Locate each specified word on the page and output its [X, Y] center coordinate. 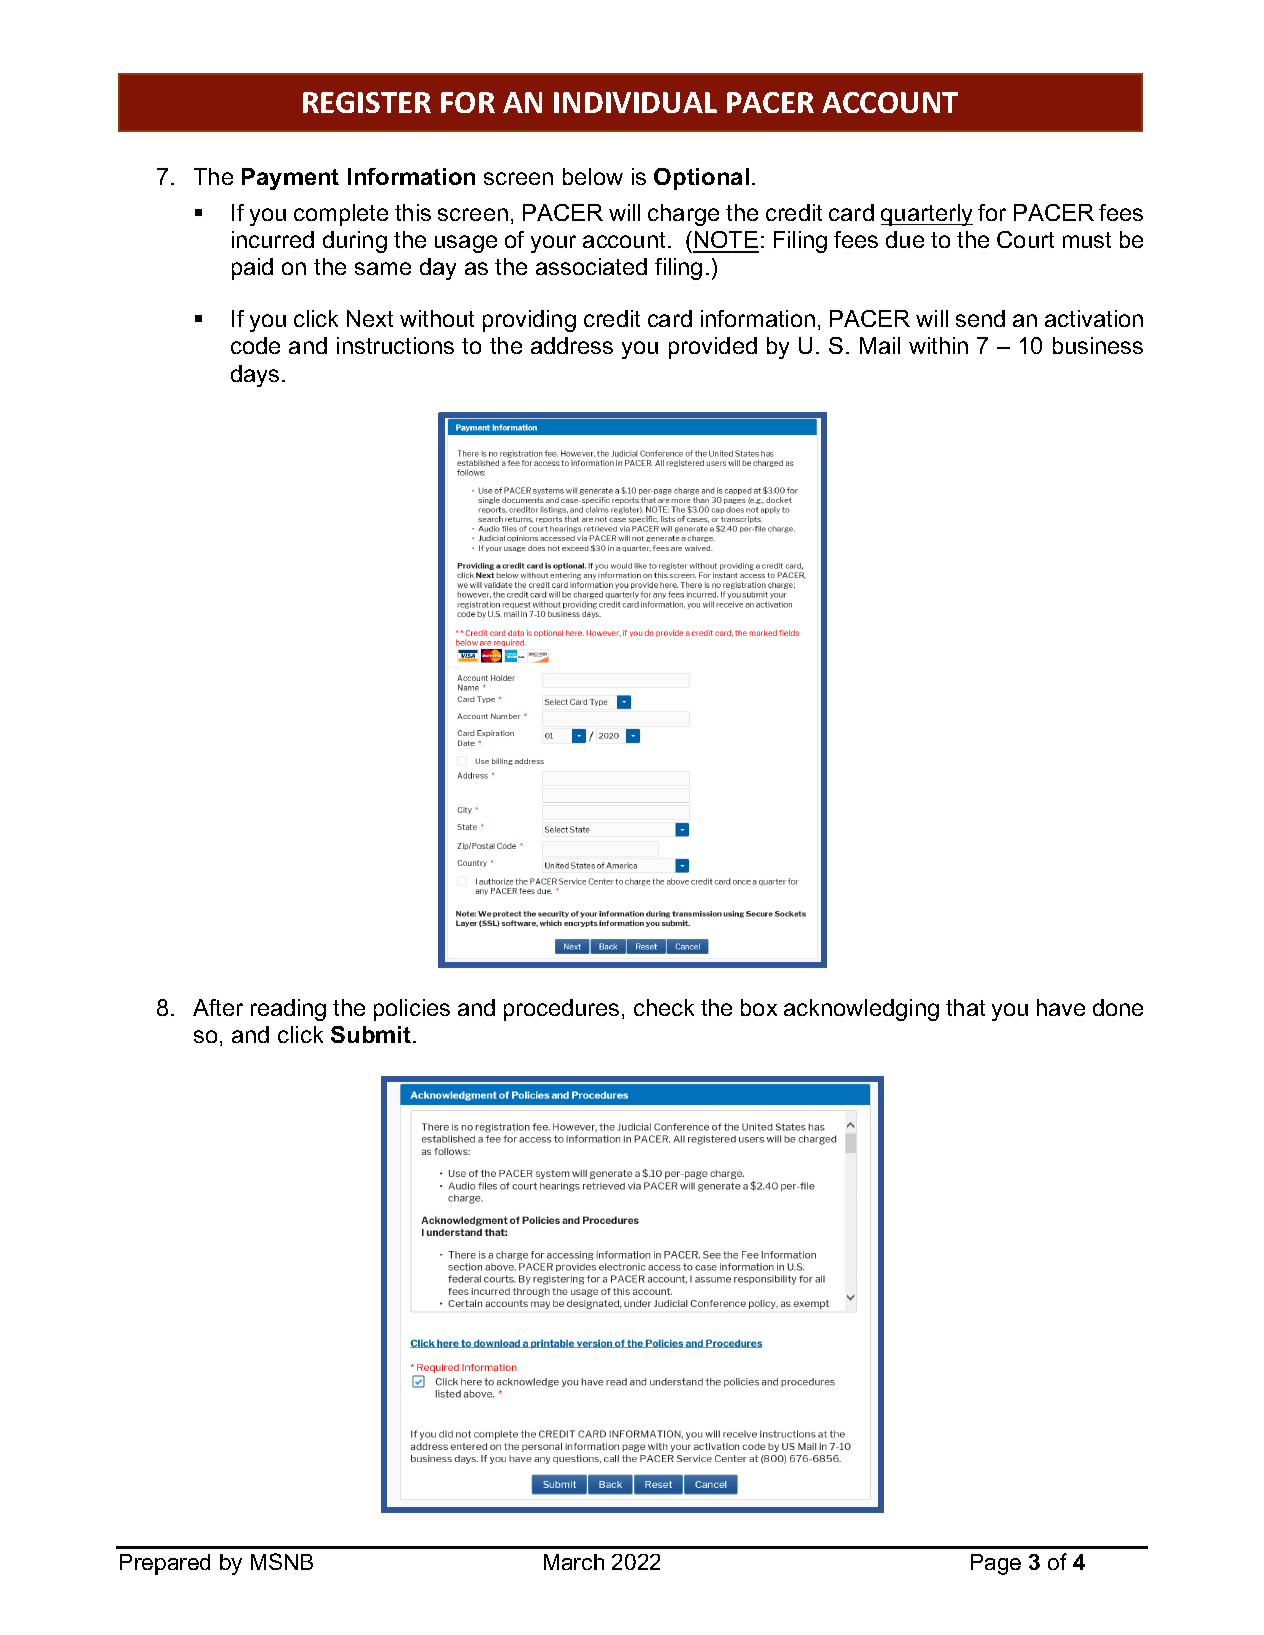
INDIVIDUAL [635, 102]
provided [713, 348]
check [664, 1007]
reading [288, 1010]
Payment [290, 179]
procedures [561, 1010]
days [255, 376]
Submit [372, 1034]
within [938, 345]
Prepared [165, 1564]
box [759, 1007]
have [1061, 1007]
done [1118, 1007]
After [218, 1007]
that [965, 1007]
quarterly [927, 215]
